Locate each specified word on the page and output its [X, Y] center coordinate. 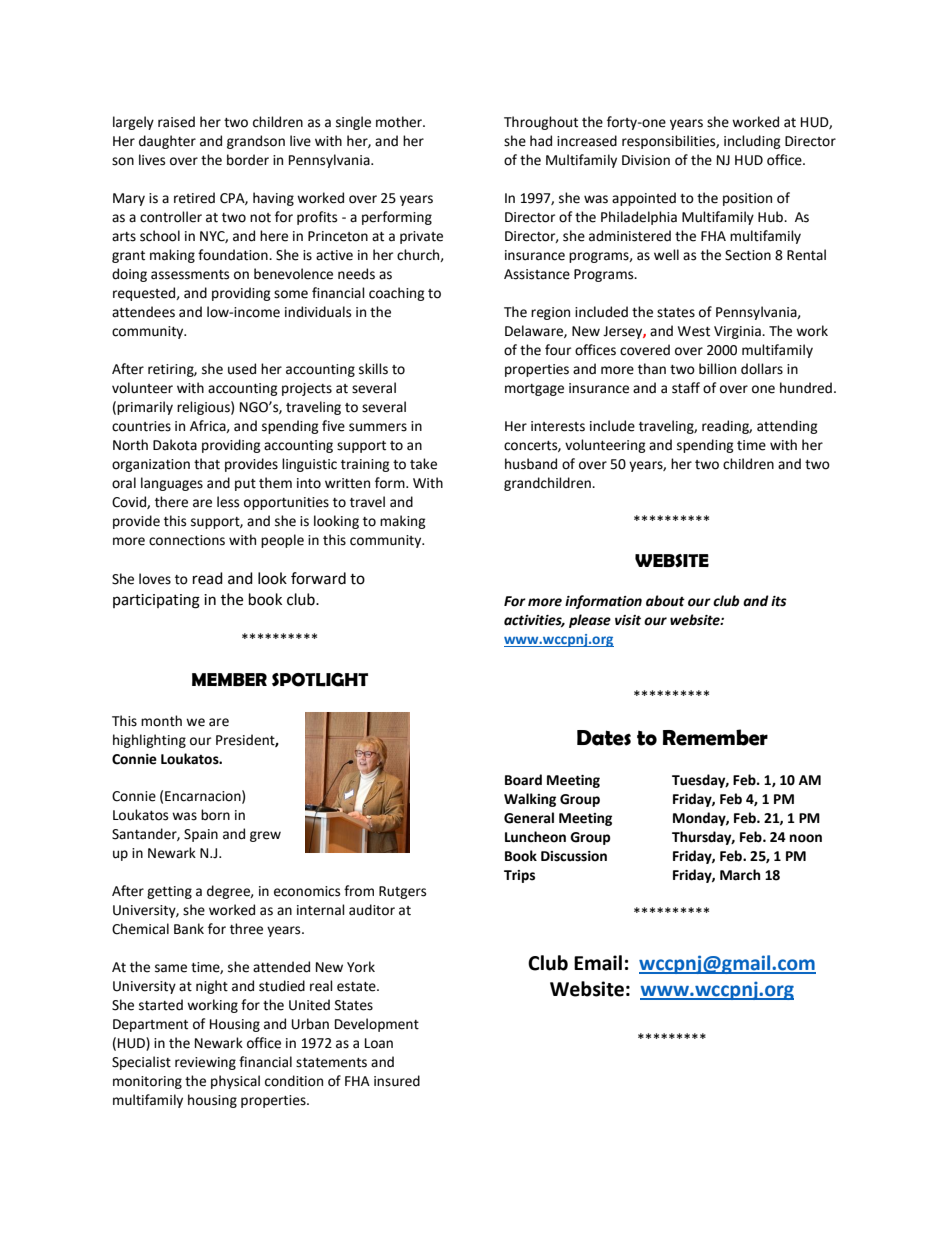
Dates [604, 738]
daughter [167, 142]
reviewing [205, 1063]
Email [598, 963]
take [423, 464]
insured [397, 1081]
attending [787, 427]
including [752, 142]
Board [523, 780]
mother [400, 122]
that [207, 464]
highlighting [149, 741]
